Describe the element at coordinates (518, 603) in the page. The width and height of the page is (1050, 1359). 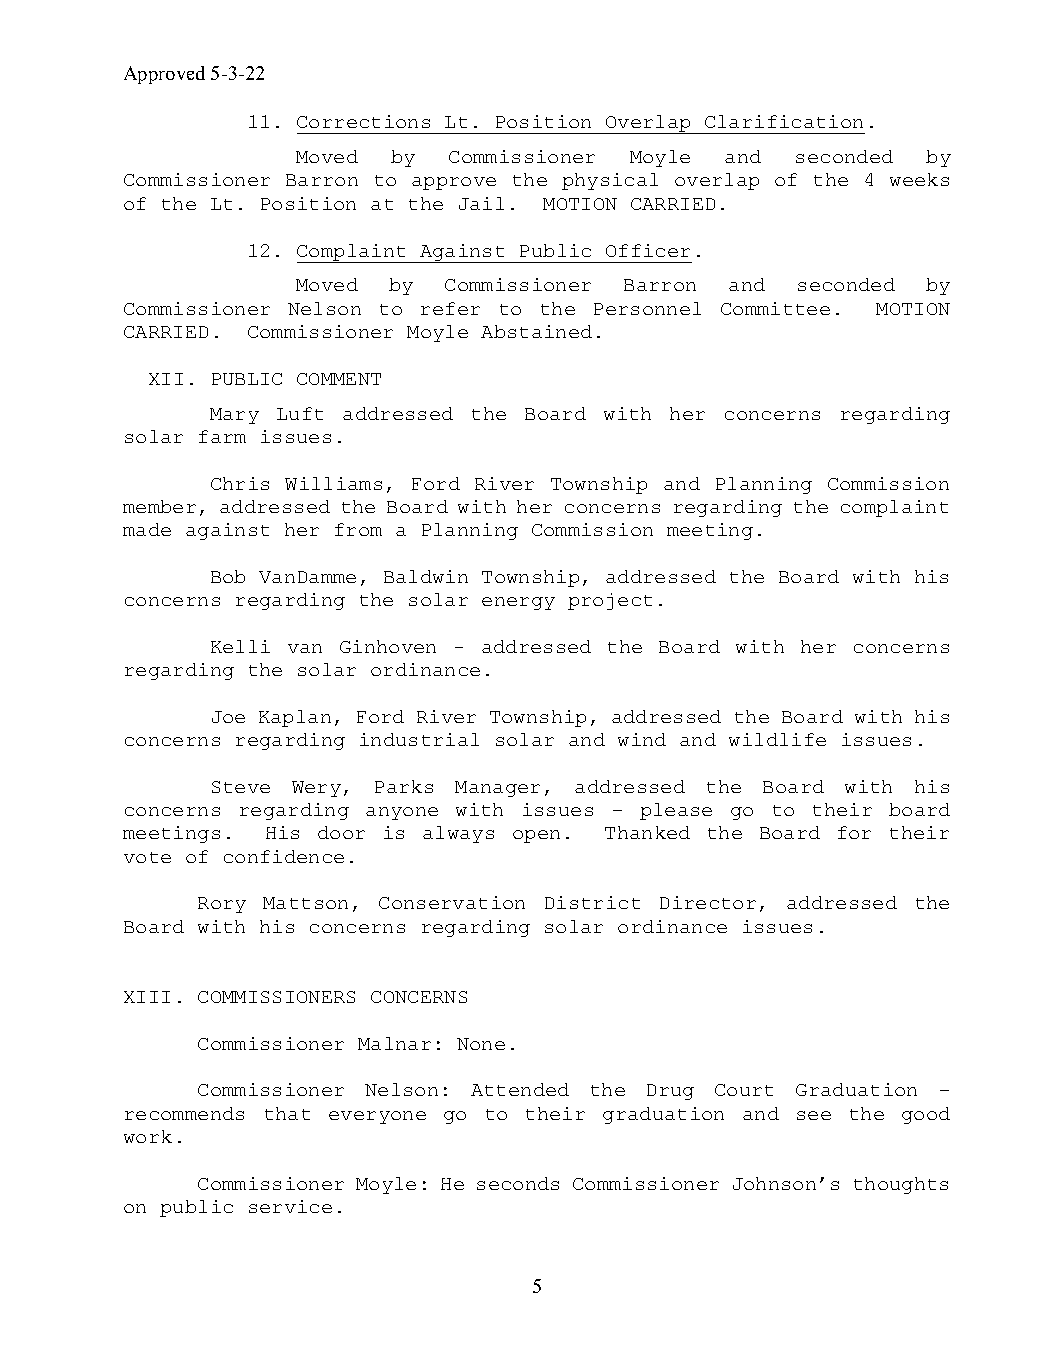
I see `energy` at that location.
